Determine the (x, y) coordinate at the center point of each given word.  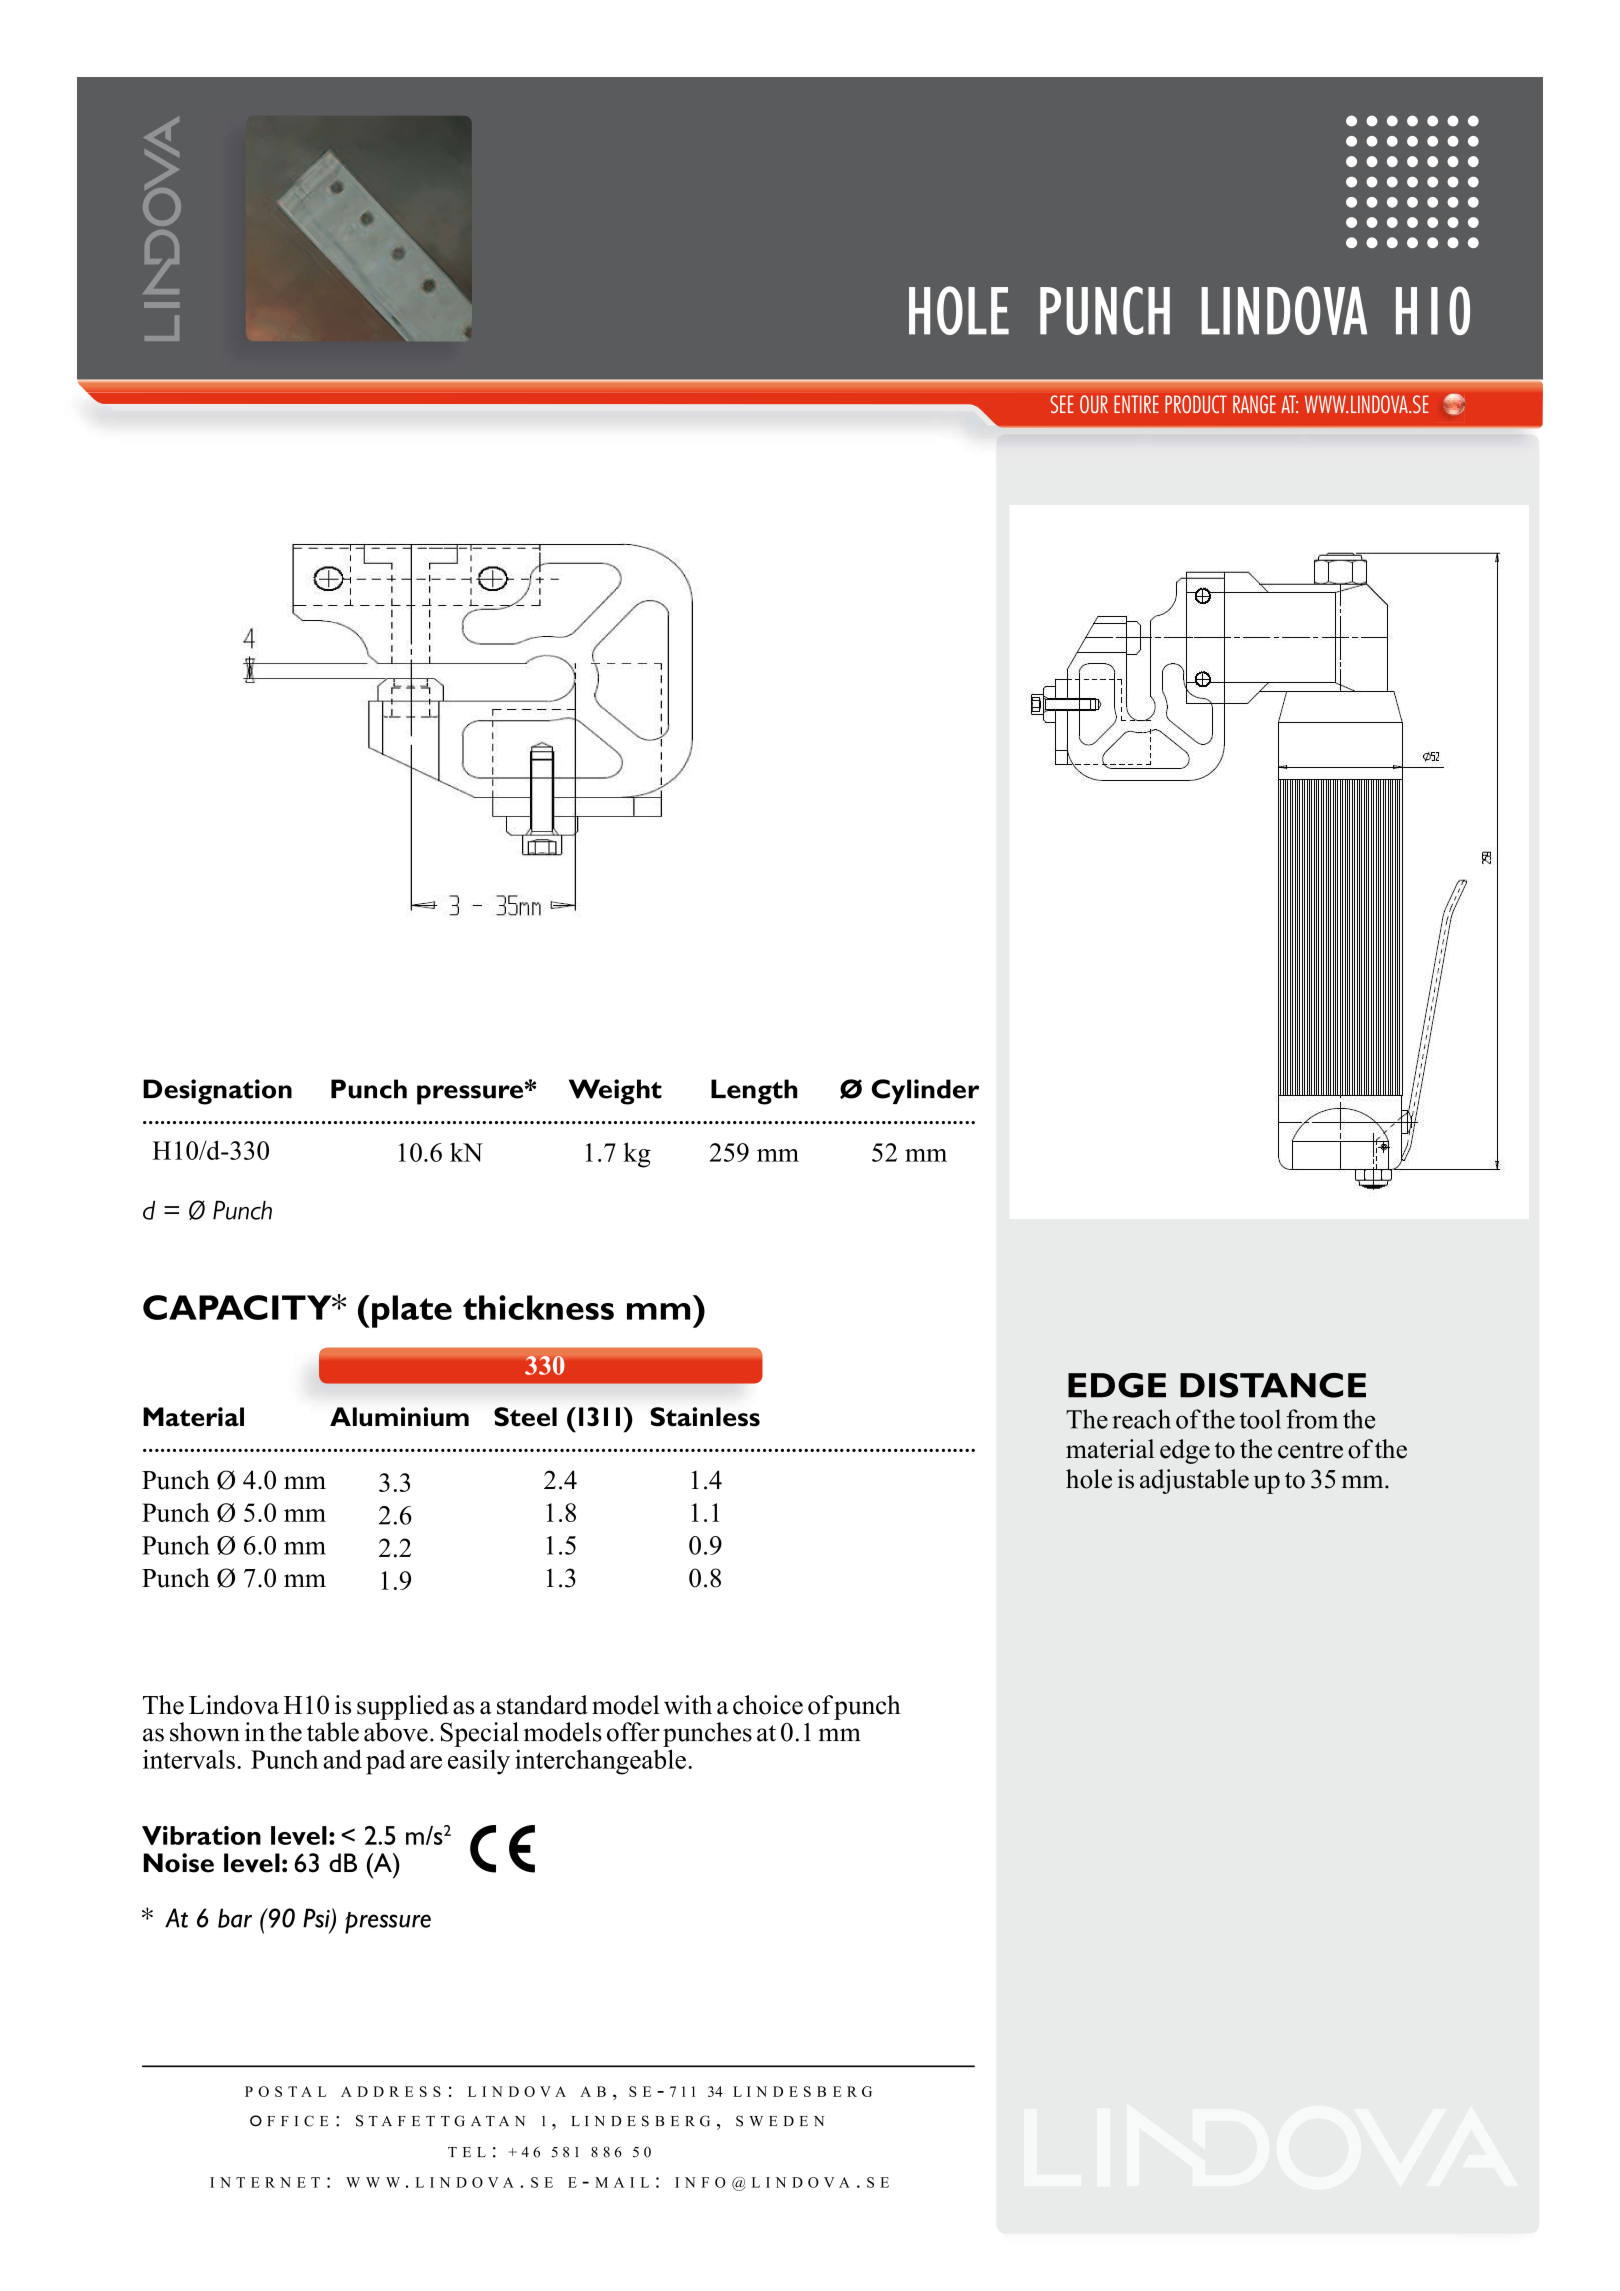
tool (1260, 1419)
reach (1141, 1419)
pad (386, 1762)
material (1110, 1449)
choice (768, 1705)
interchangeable (600, 1762)
